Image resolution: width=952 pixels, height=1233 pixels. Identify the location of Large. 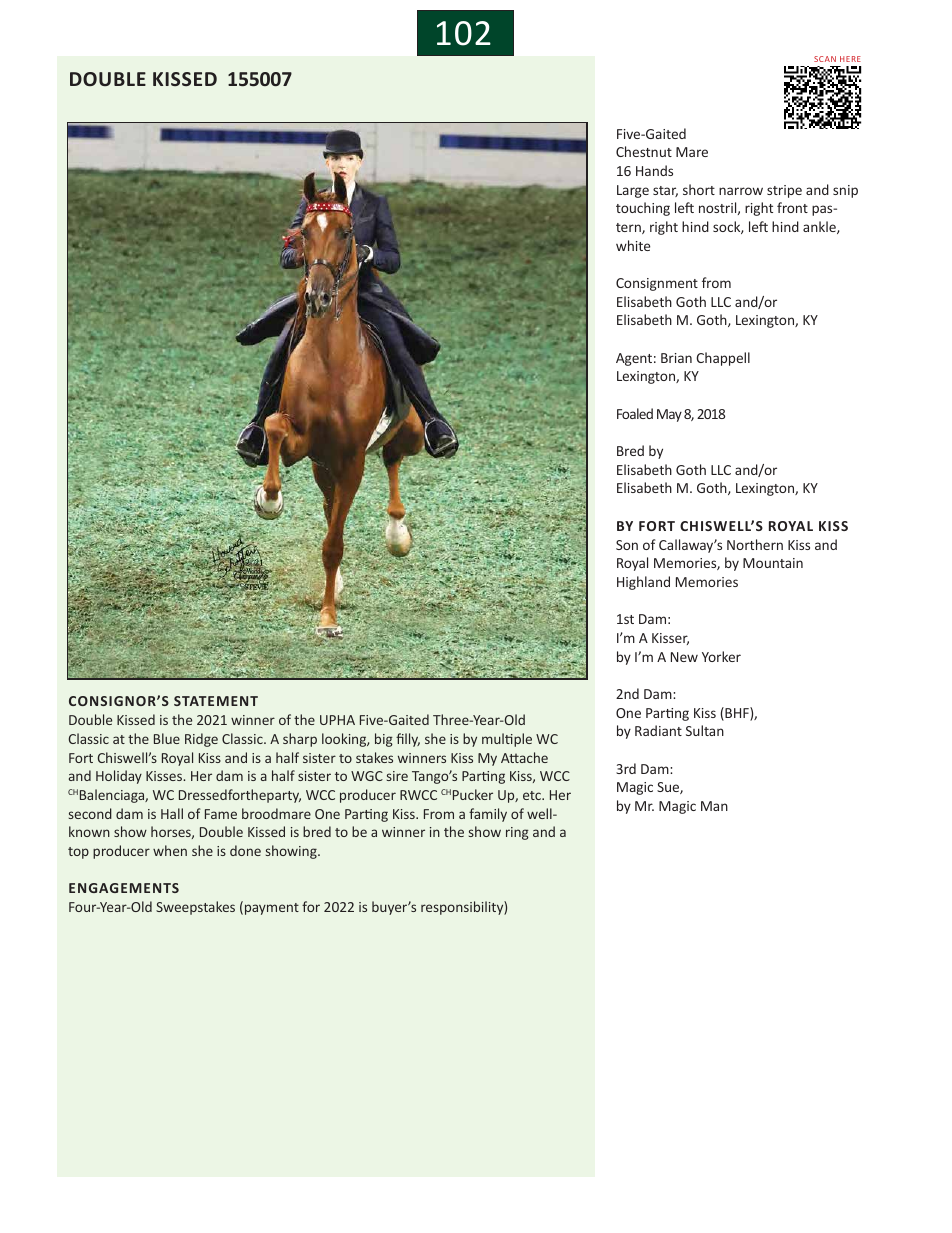
(633, 191).
